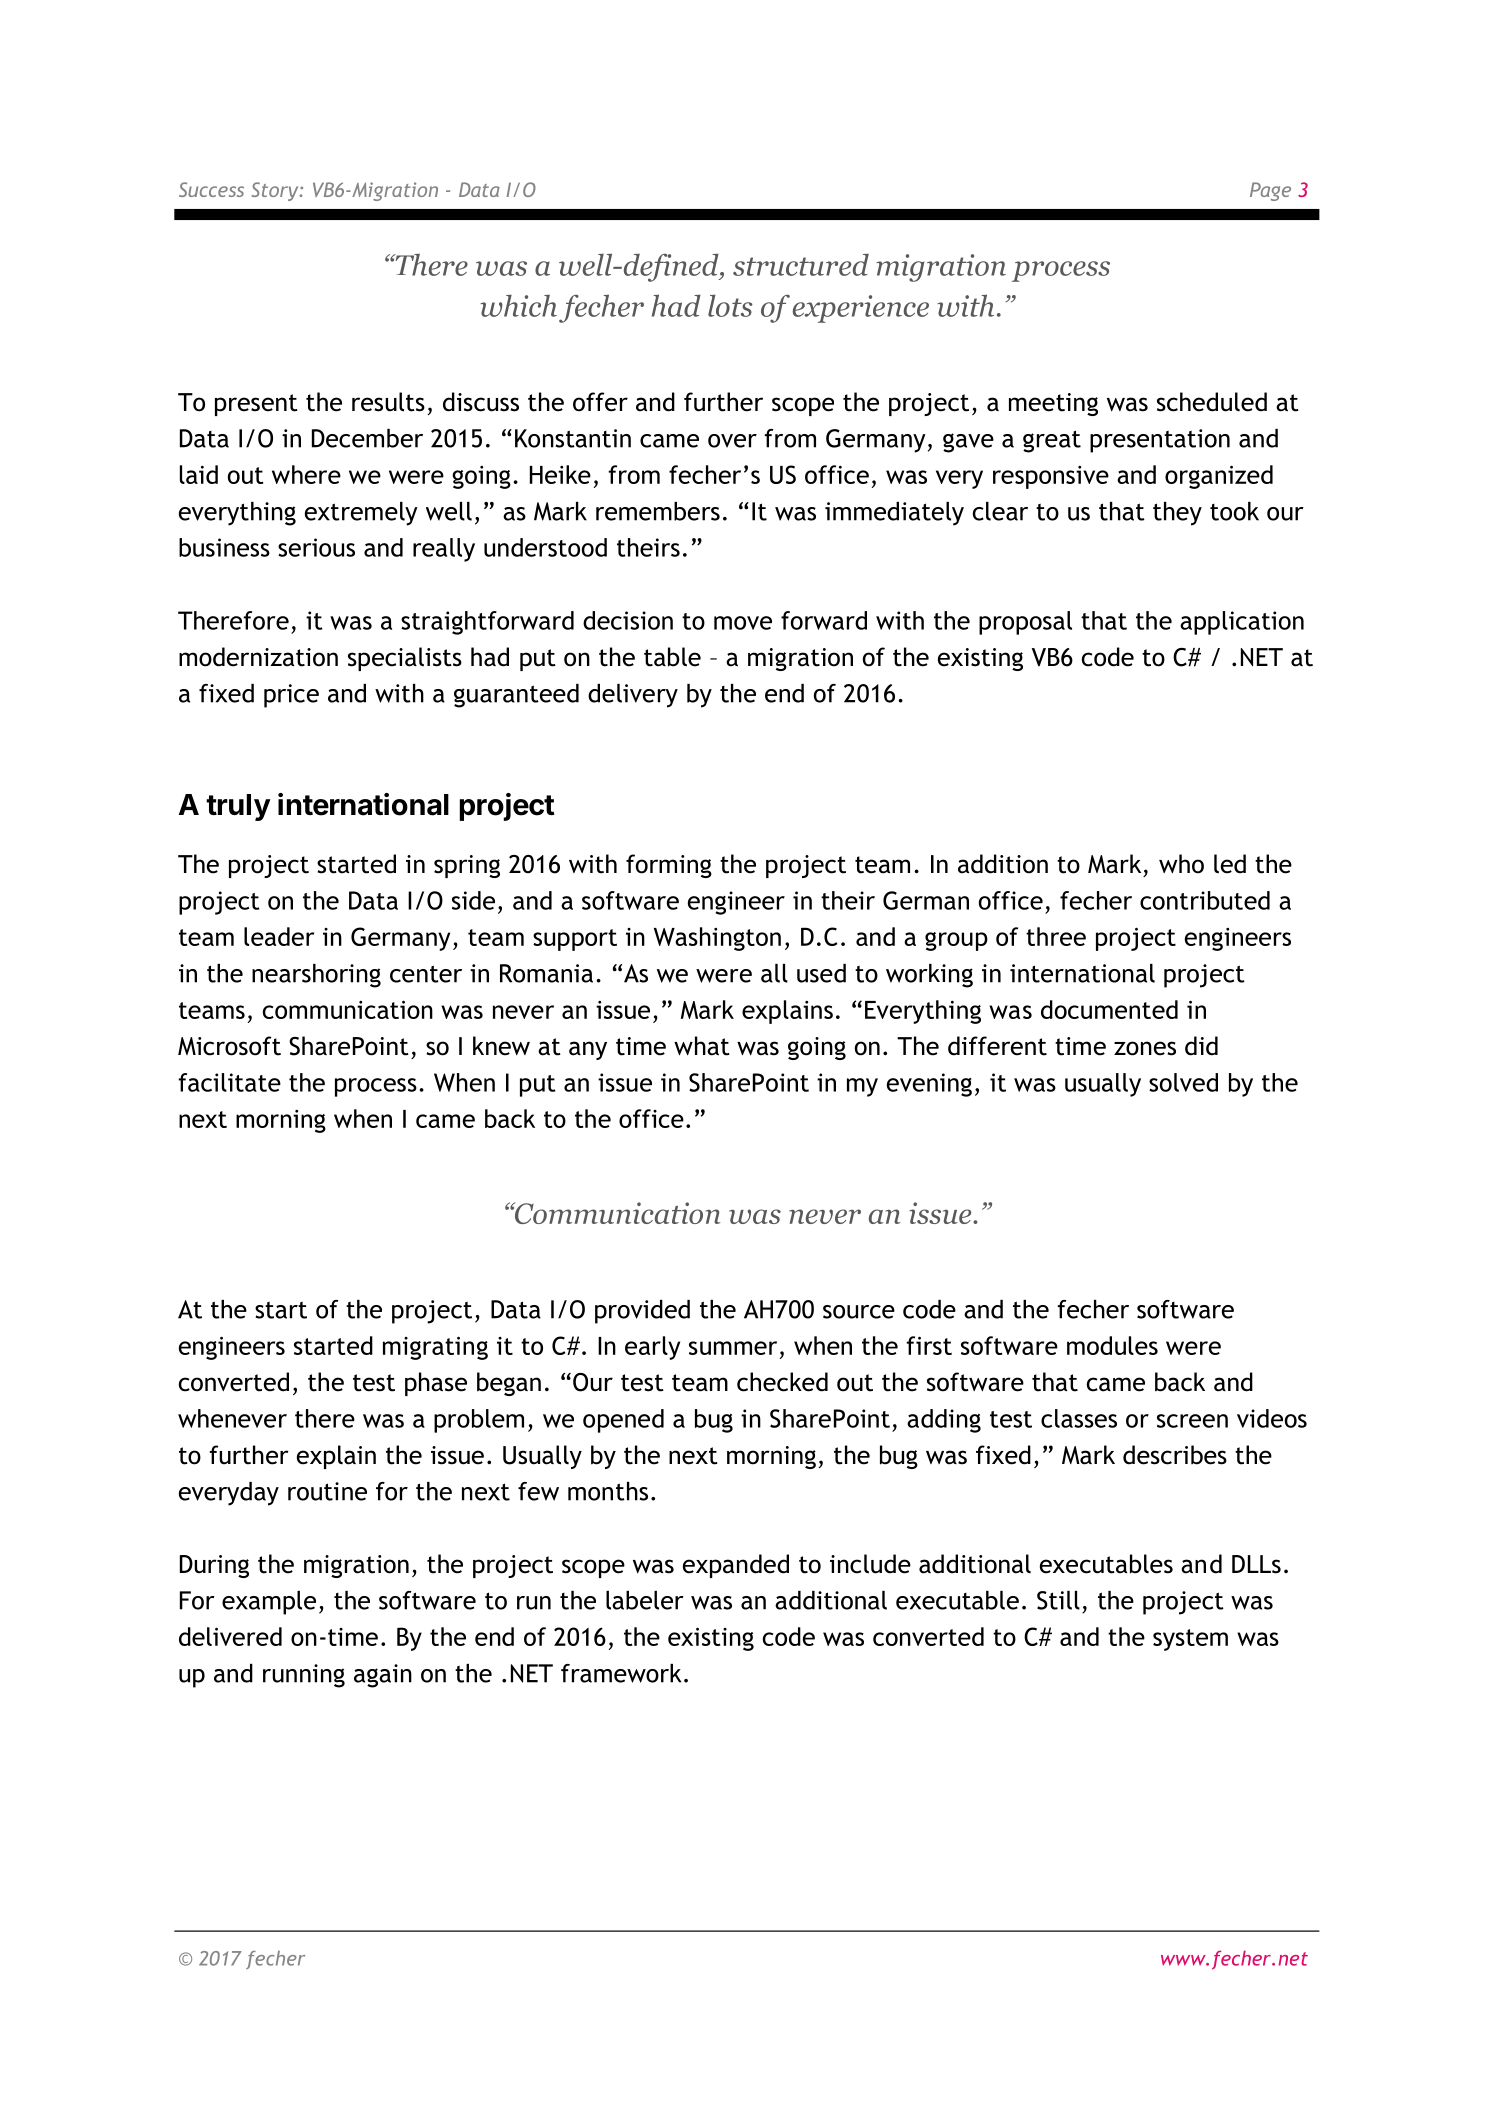 Image resolution: width=1493 pixels, height=2112 pixels. I want to click on structured, so click(801, 265).
